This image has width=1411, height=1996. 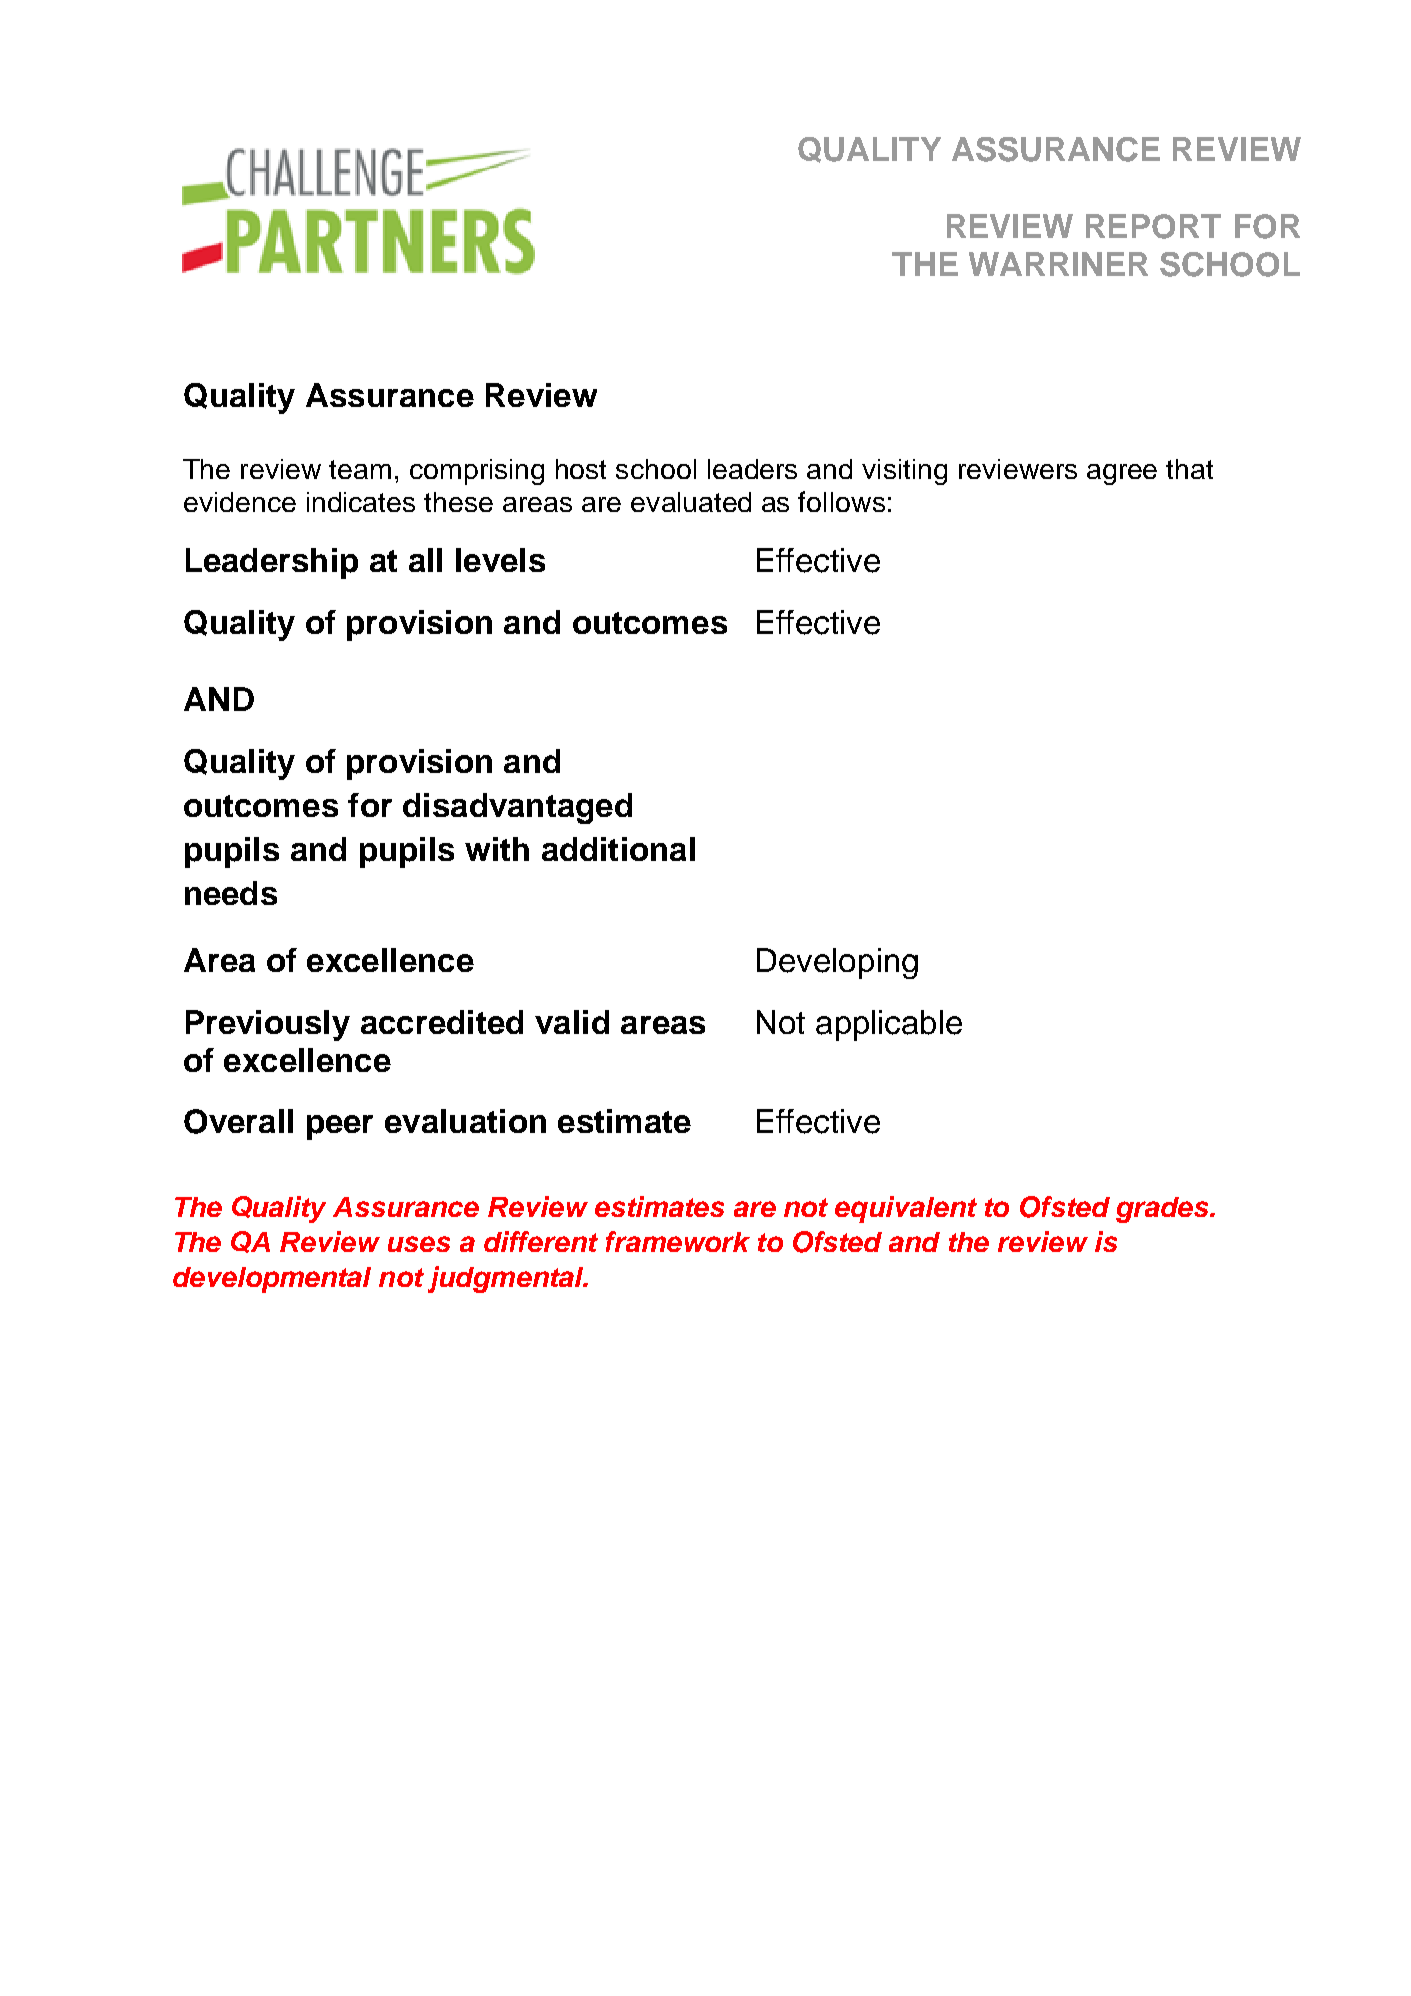 What do you see at coordinates (618, 849) in the image?
I see `additional` at bounding box center [618, 849].
